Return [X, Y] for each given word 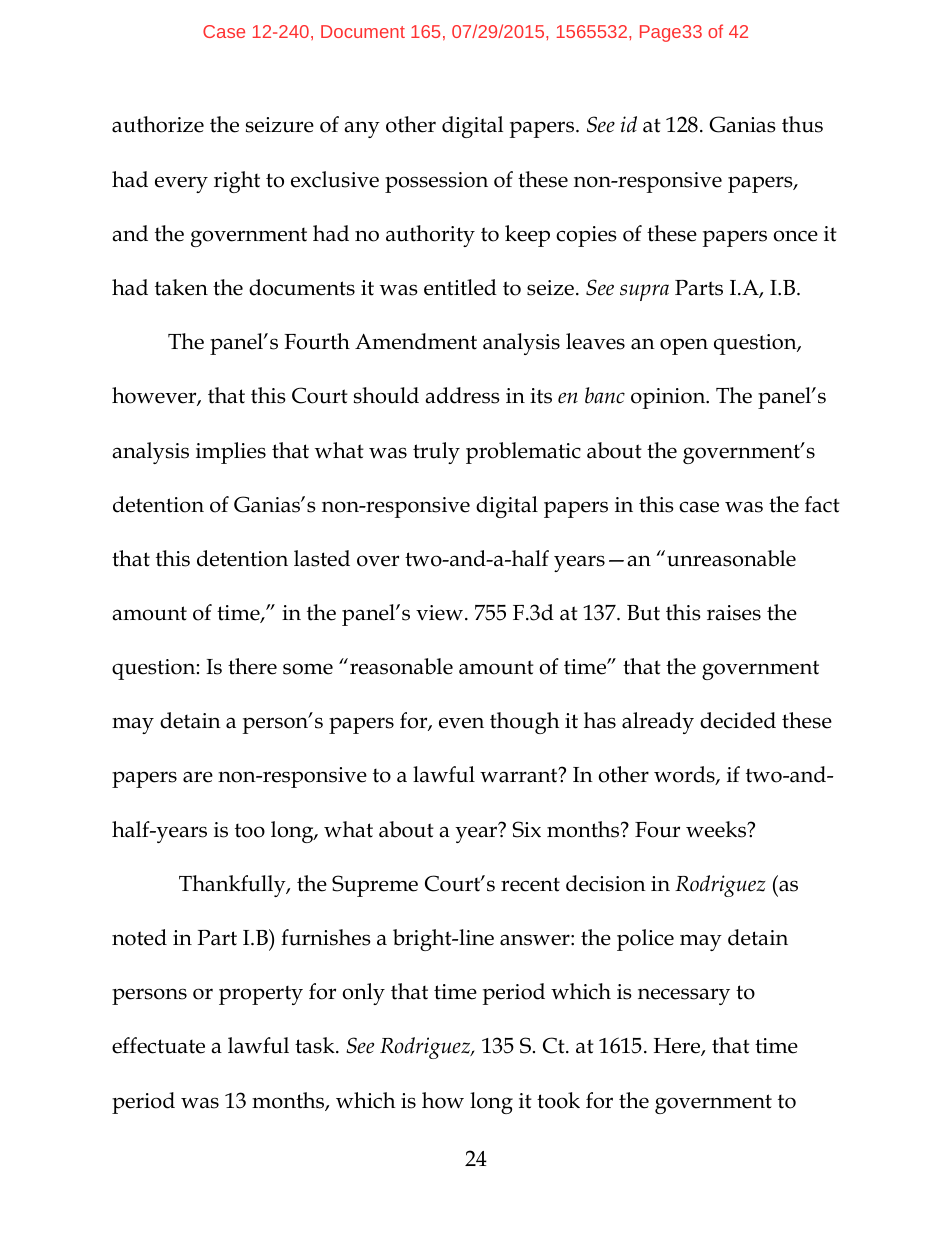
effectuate [158, 1045]
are [198, 777]
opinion [669, 398]
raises [734, 613]
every [181, 184]
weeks [717, 829]
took [558, 1100]
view [441, 613]
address [462, 395]
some [308, 669]
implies [231, 453]
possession [436, 182]
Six [527, 829]
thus [802, 124]
